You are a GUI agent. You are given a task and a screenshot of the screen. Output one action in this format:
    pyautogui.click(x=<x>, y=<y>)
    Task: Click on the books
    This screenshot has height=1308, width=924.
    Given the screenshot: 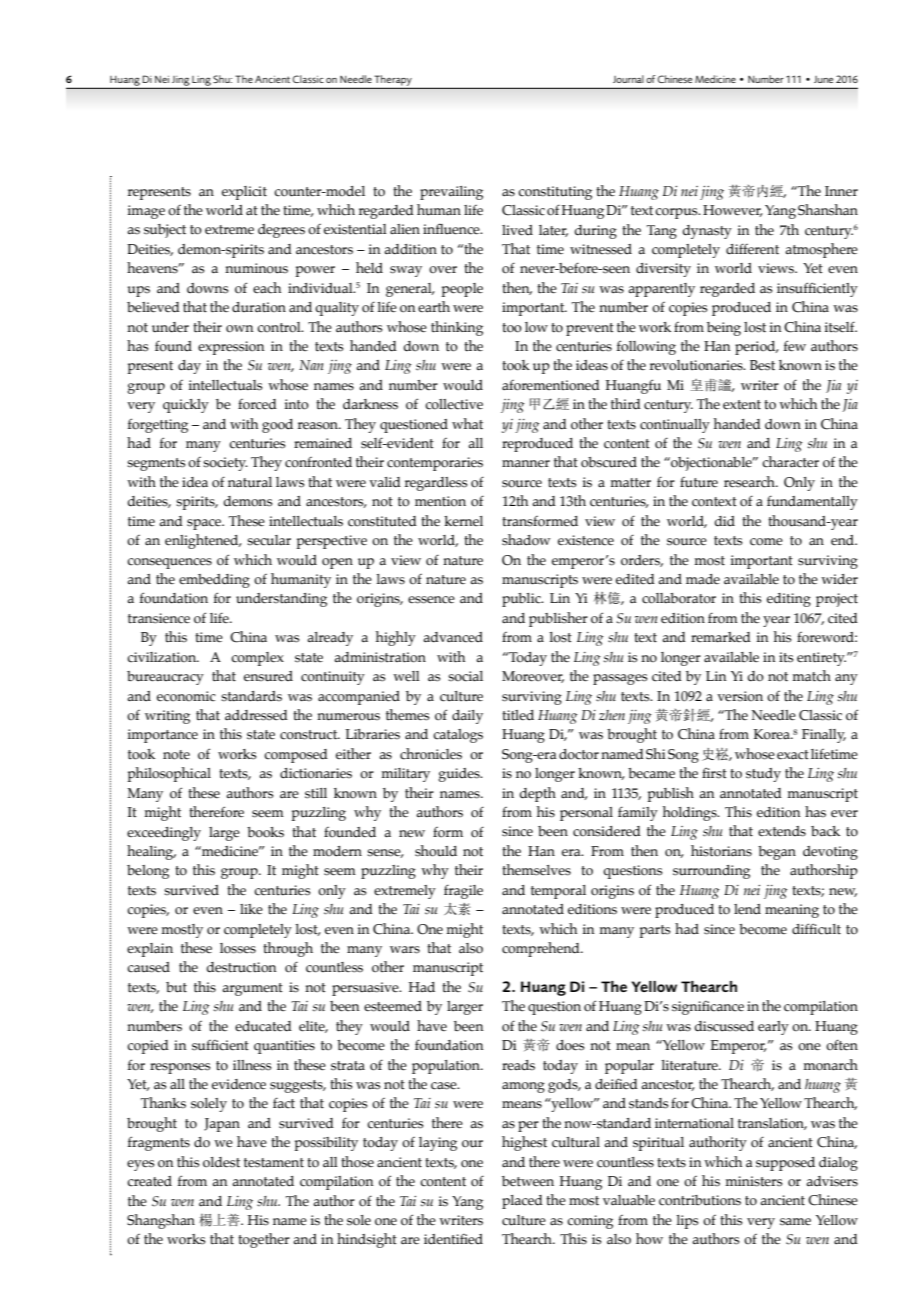 What is the action you would take?
    pyautogui.click(x=265, y=832)
